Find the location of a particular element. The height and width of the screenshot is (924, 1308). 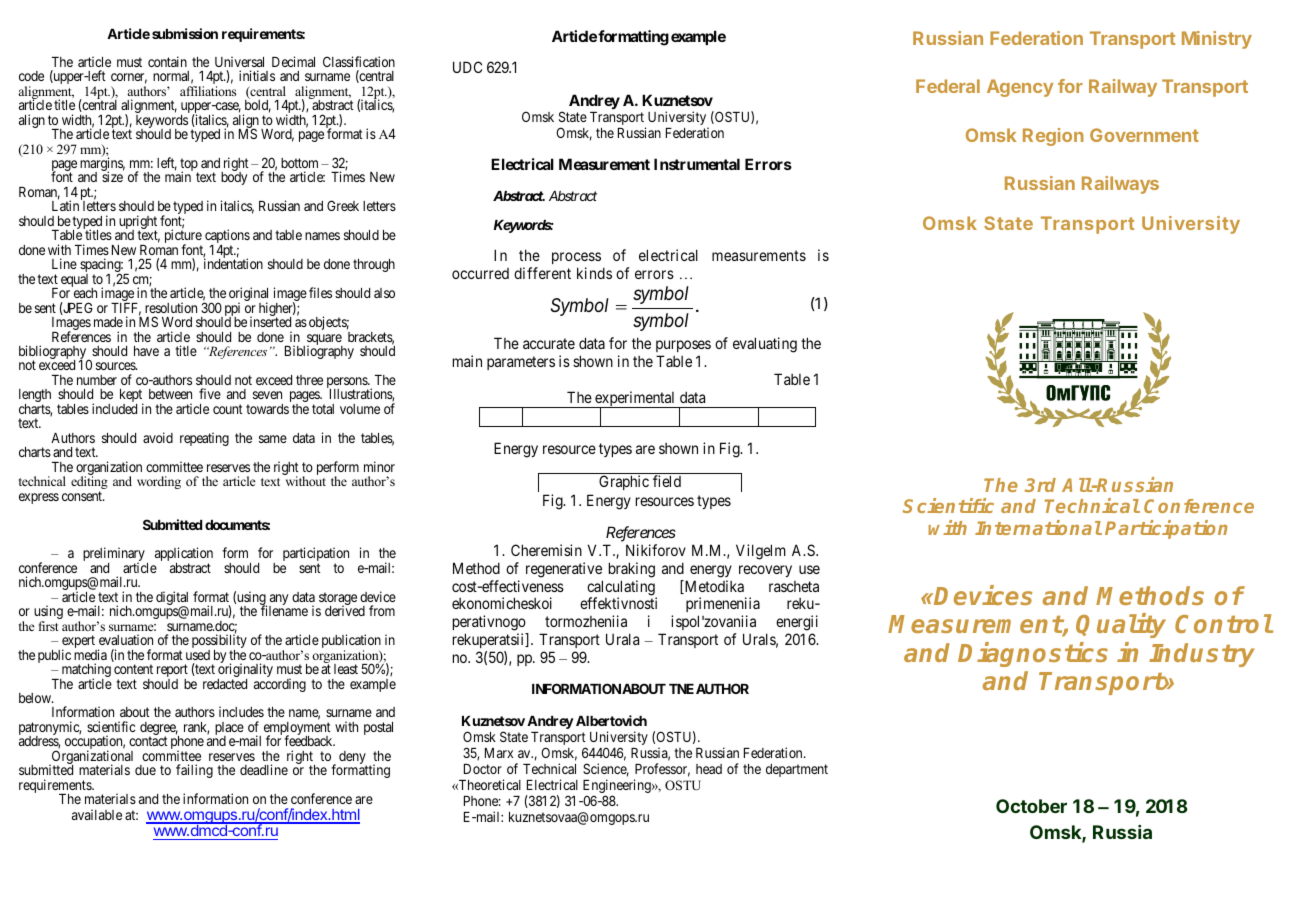

process is located at coordinates (576, 258).
